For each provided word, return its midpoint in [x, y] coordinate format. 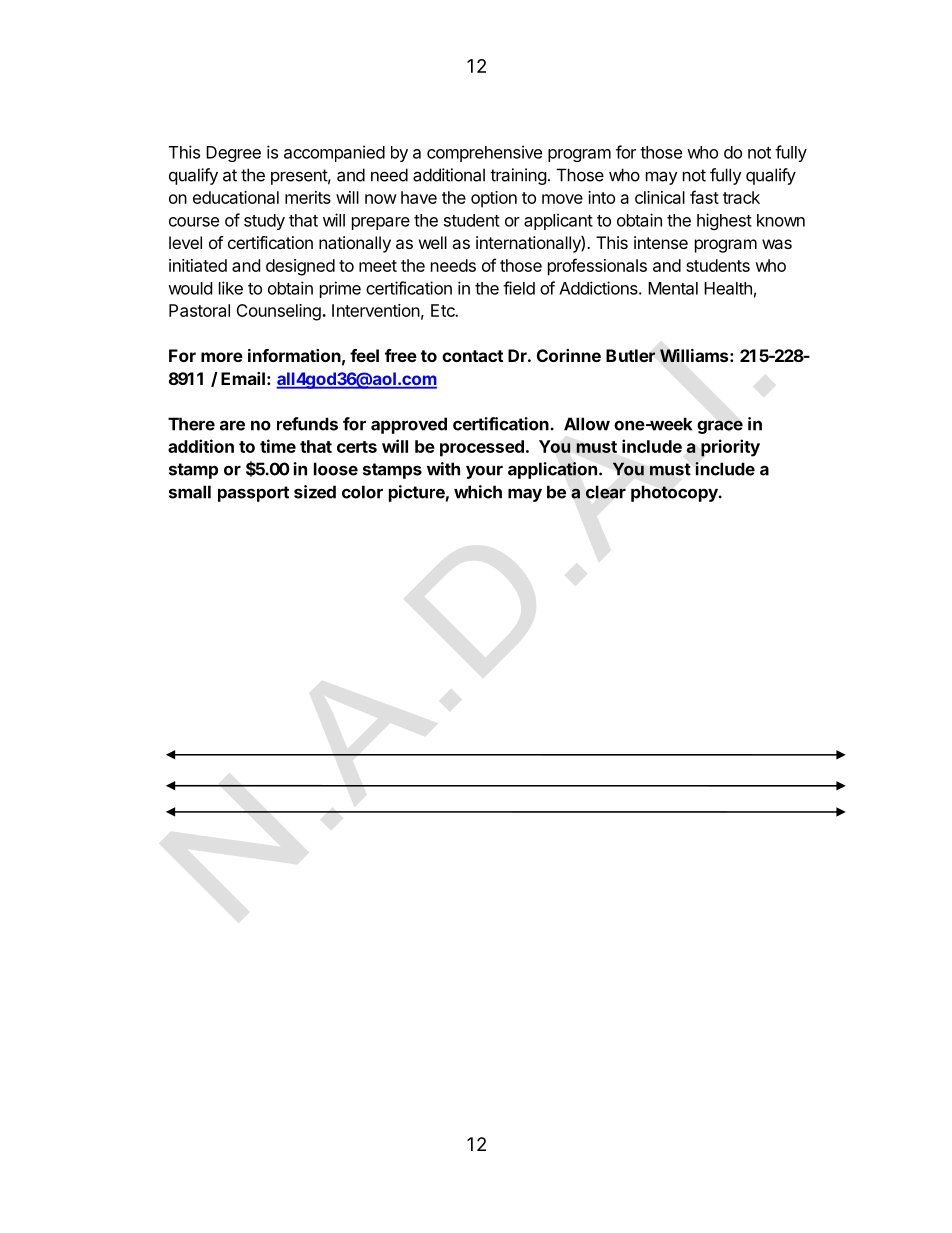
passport [253, 494]
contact [472, 356]
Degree [233, 154]
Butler [630, 355]
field [519, 288]
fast [704, 197]
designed [300, 267]
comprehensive [484, 153]
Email [243, 378]
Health [728, 288]
